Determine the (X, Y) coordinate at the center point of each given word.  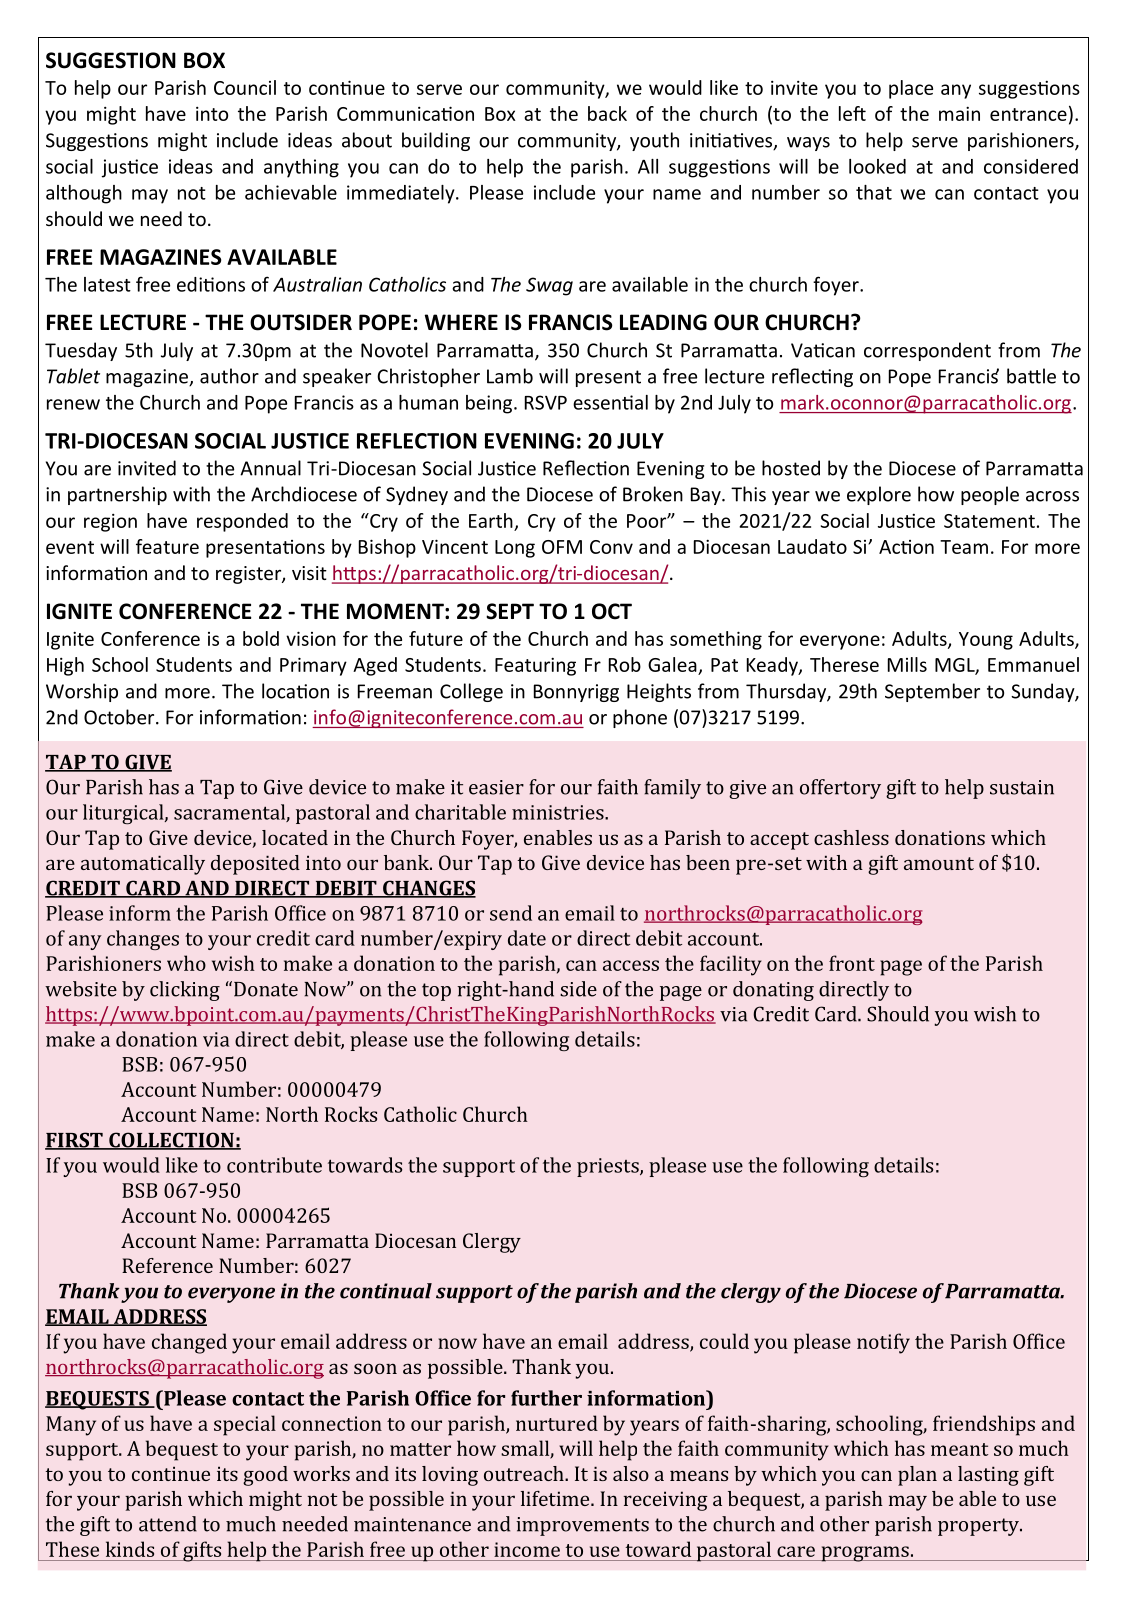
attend (168, 1524)
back (607, 113)
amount (939, 863)
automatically (143, 865)
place (911, 89)
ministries (559, 812)
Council (245, 87)
